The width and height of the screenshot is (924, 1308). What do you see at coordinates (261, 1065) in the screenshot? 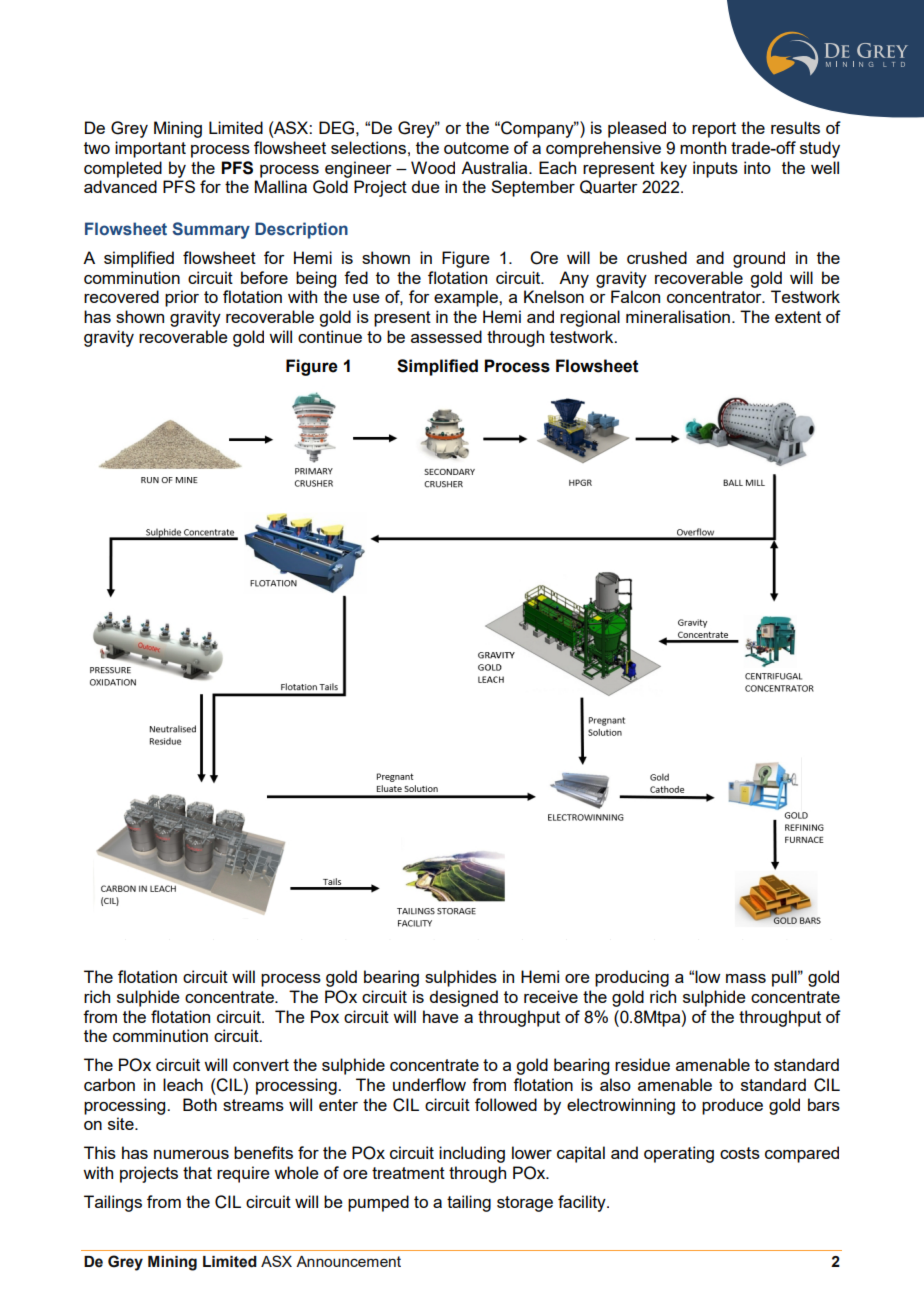
I see `convert` at bounding box center [261, 1065].
